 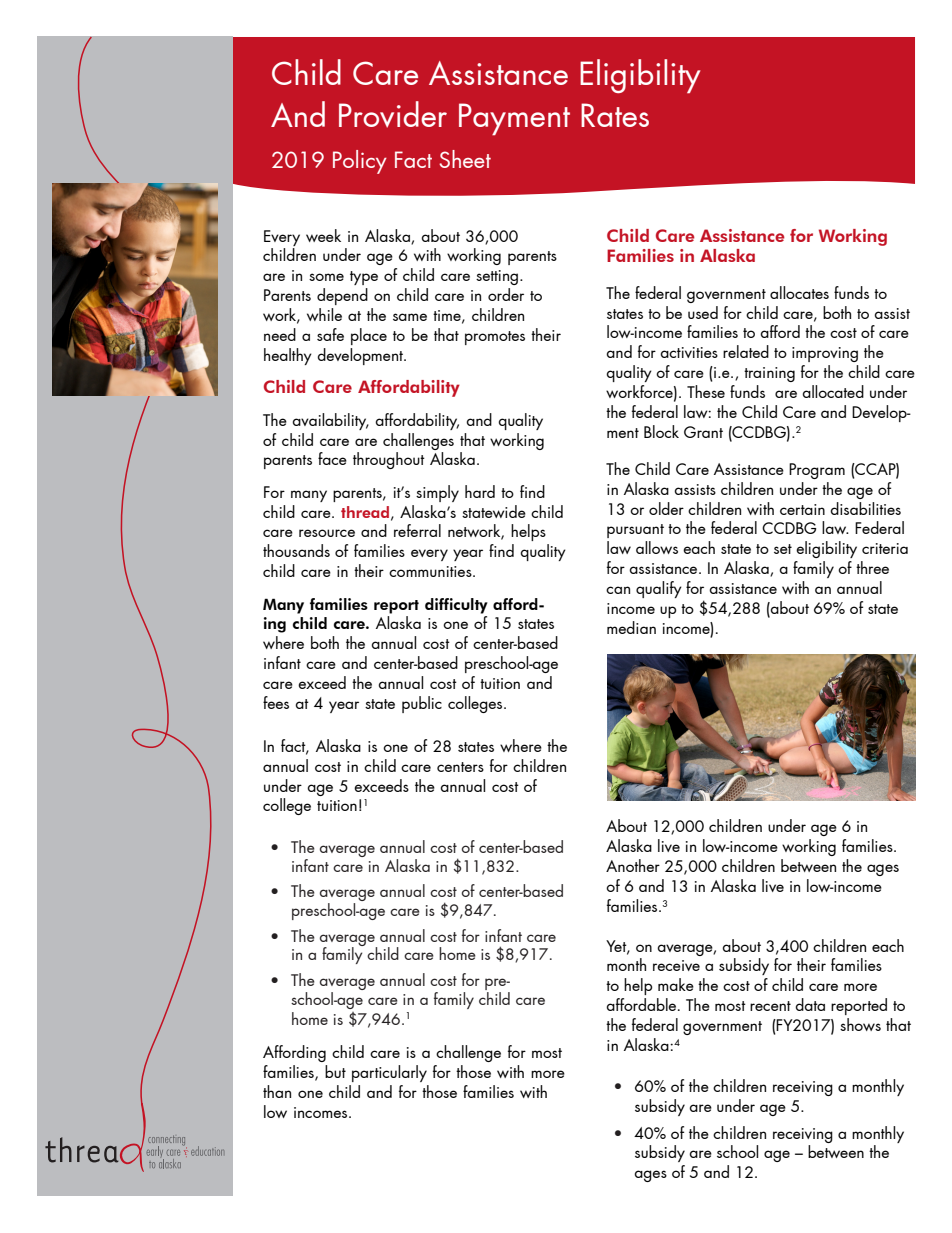 I want to click on order, so click(x=506, y=294).
